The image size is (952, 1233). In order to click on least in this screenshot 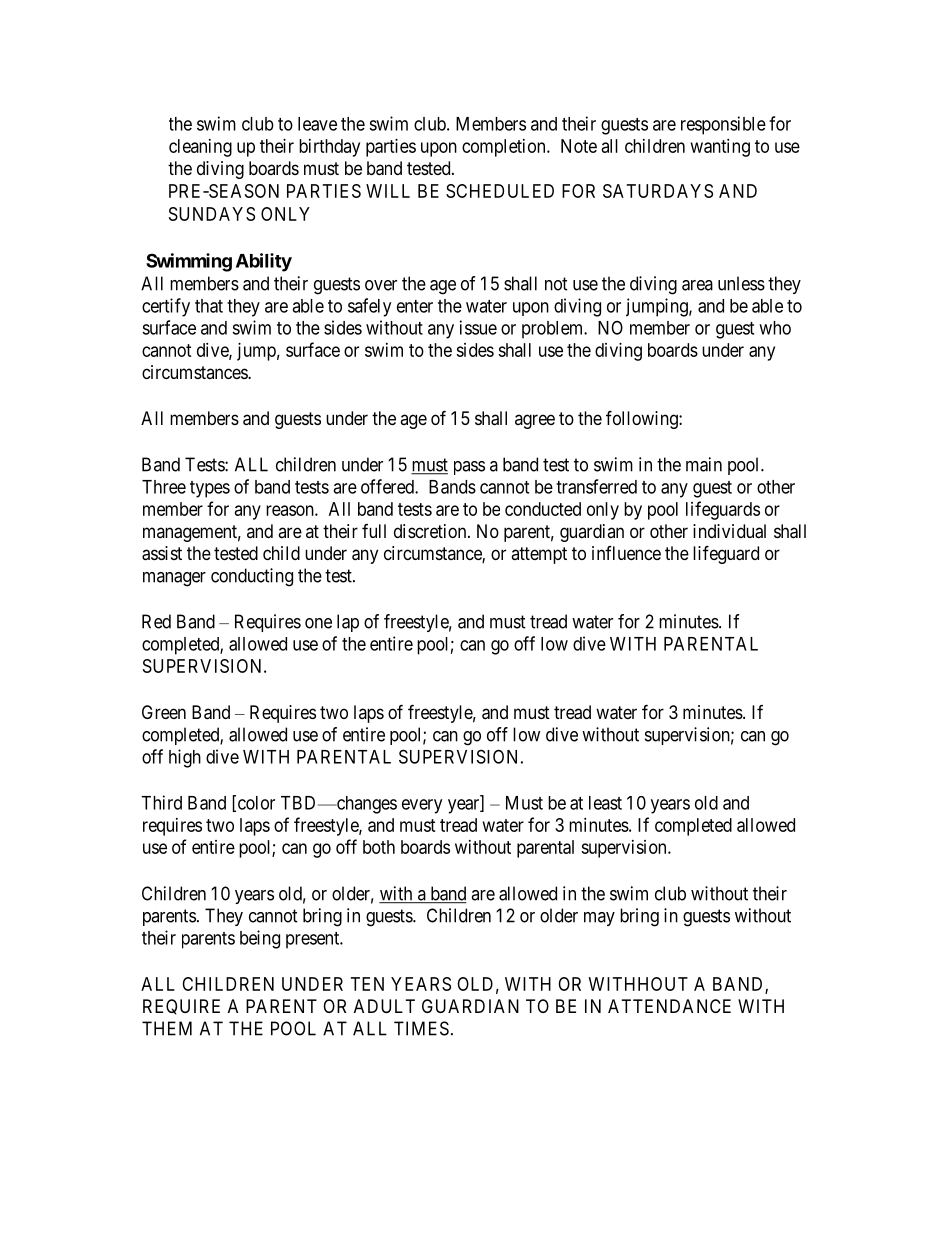, I will do `click(605, 803)`.
